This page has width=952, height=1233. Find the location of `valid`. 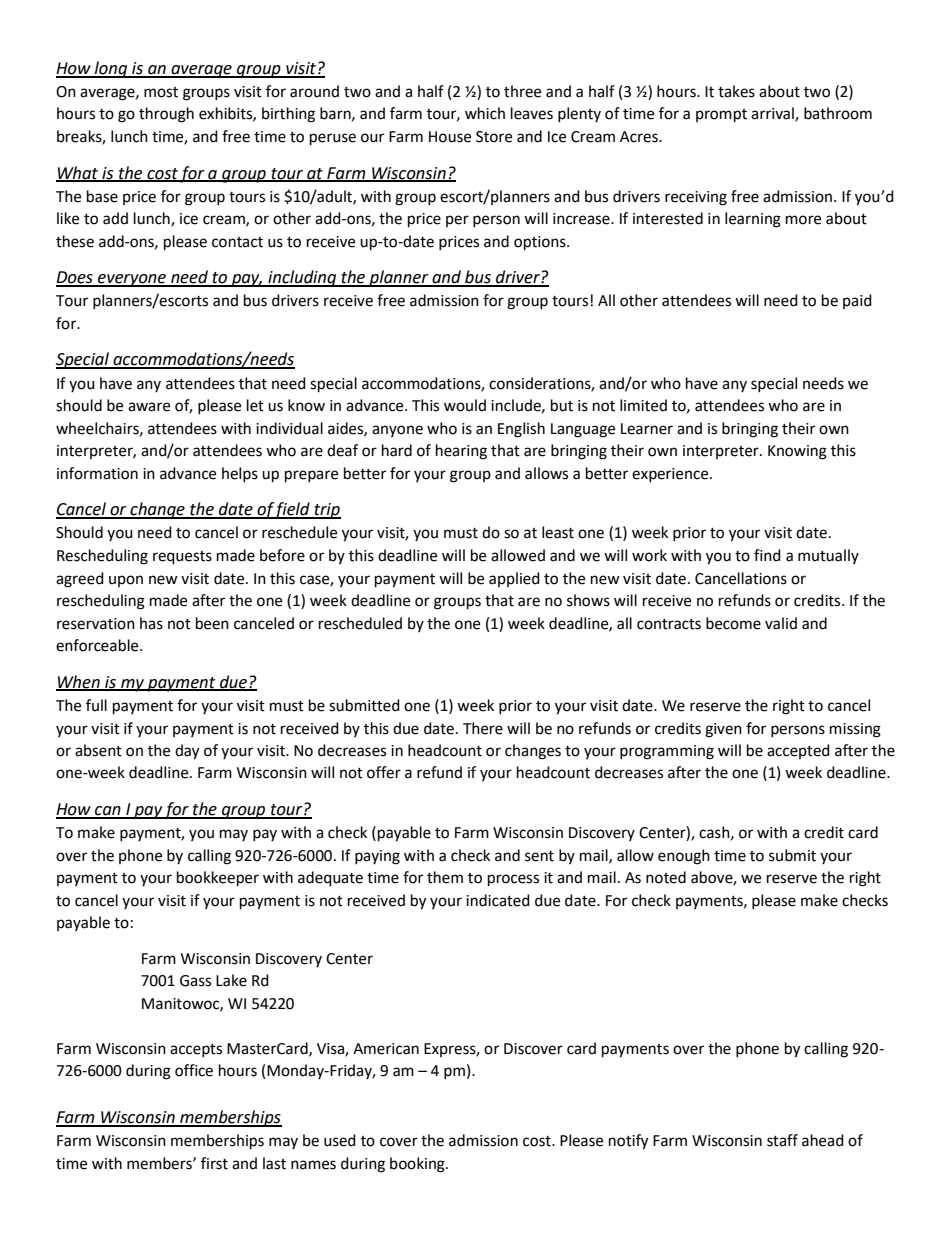

valid is located at coordinates (781, 623).
